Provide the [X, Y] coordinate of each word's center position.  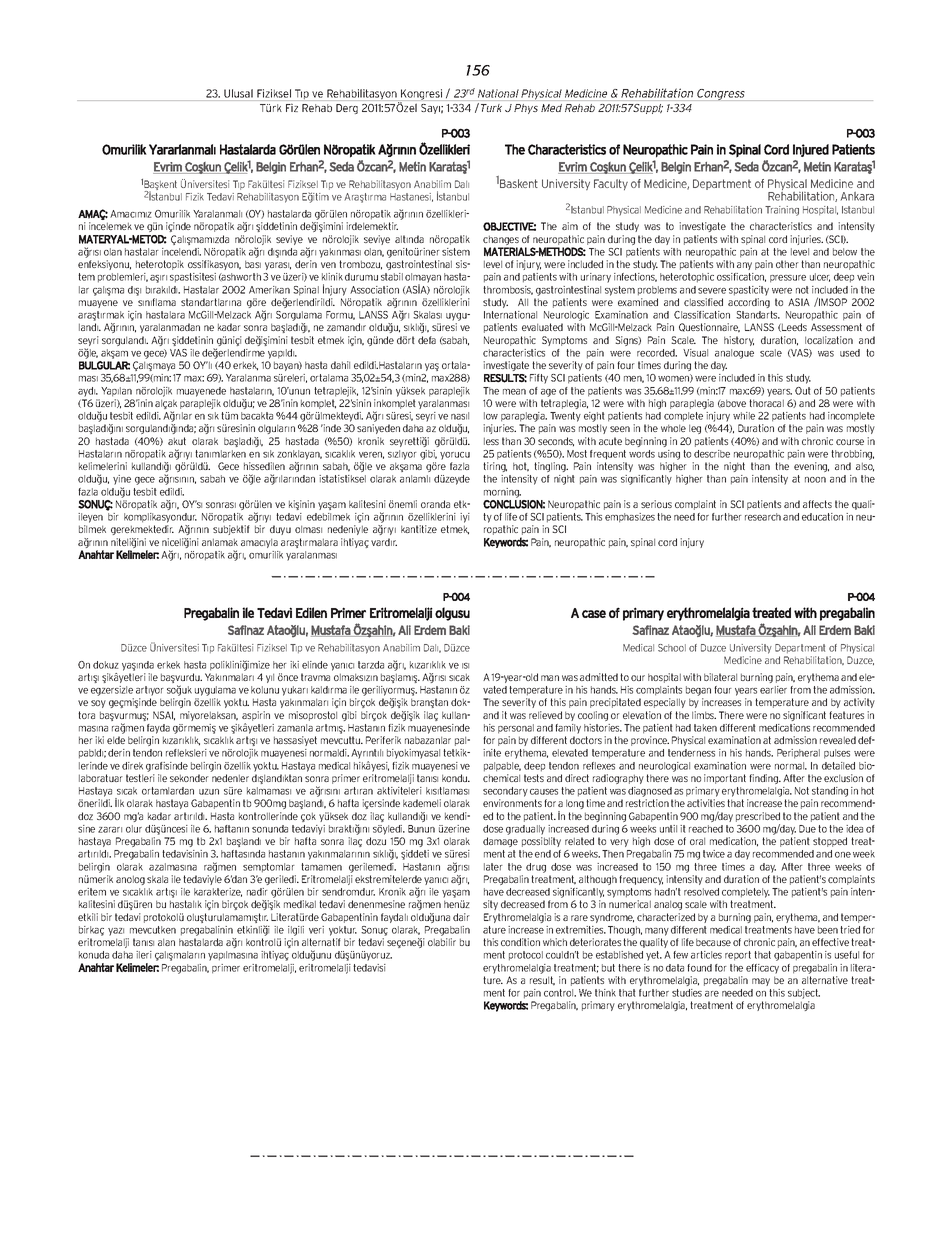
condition [520, 942]
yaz [116, 932]
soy [98, 704]
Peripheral [798, 754]
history [739, 341]
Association [374, 290]
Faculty [611, 184]
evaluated [542, 327]
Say [430, 109]
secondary [505, 792]
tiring [495, 467]
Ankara [857, 196]
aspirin [256, 717]
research [763, 517]
